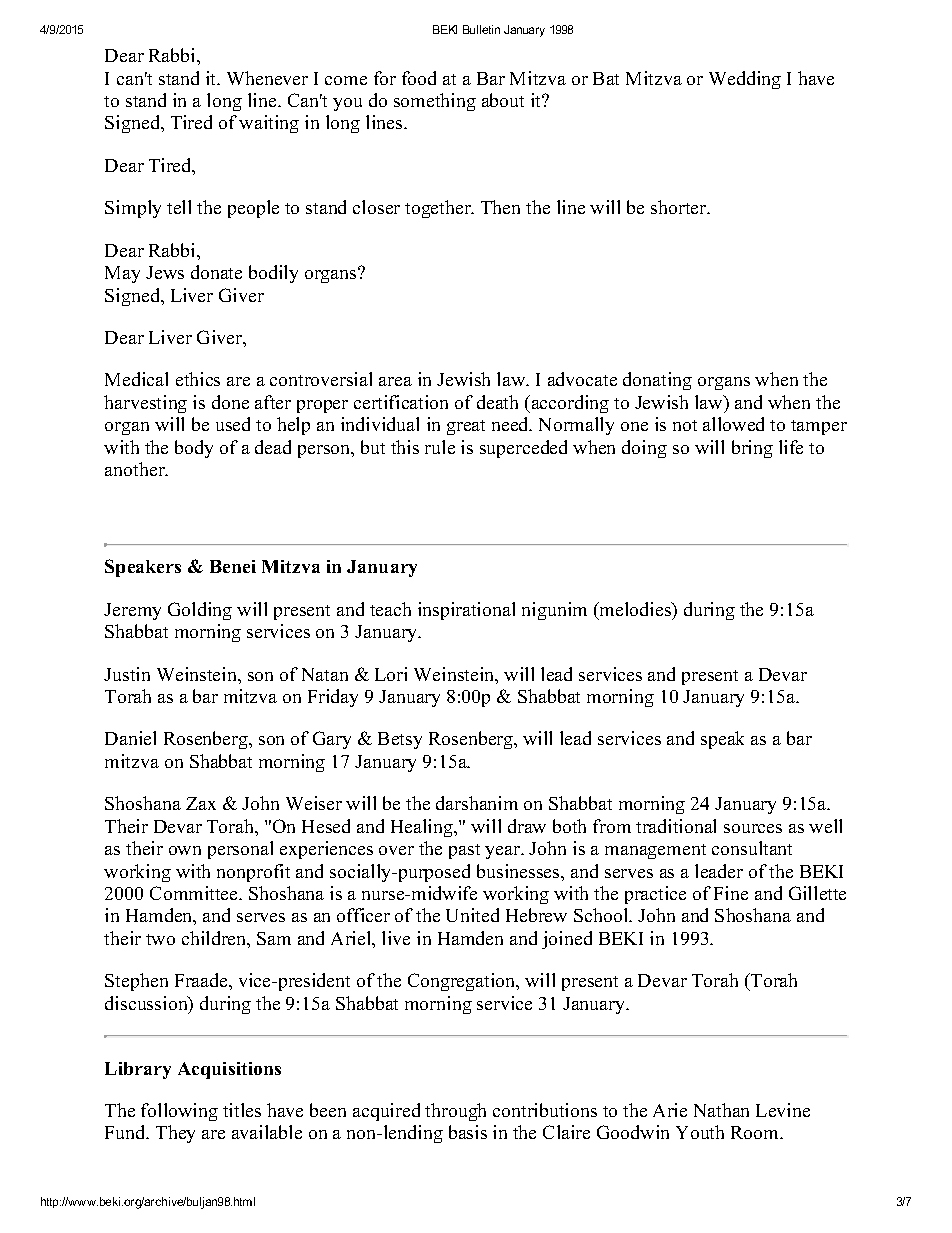 Image resolution: width=952 pixels, height=1233 pixels. I want to click on sources, so click(753, 828).
